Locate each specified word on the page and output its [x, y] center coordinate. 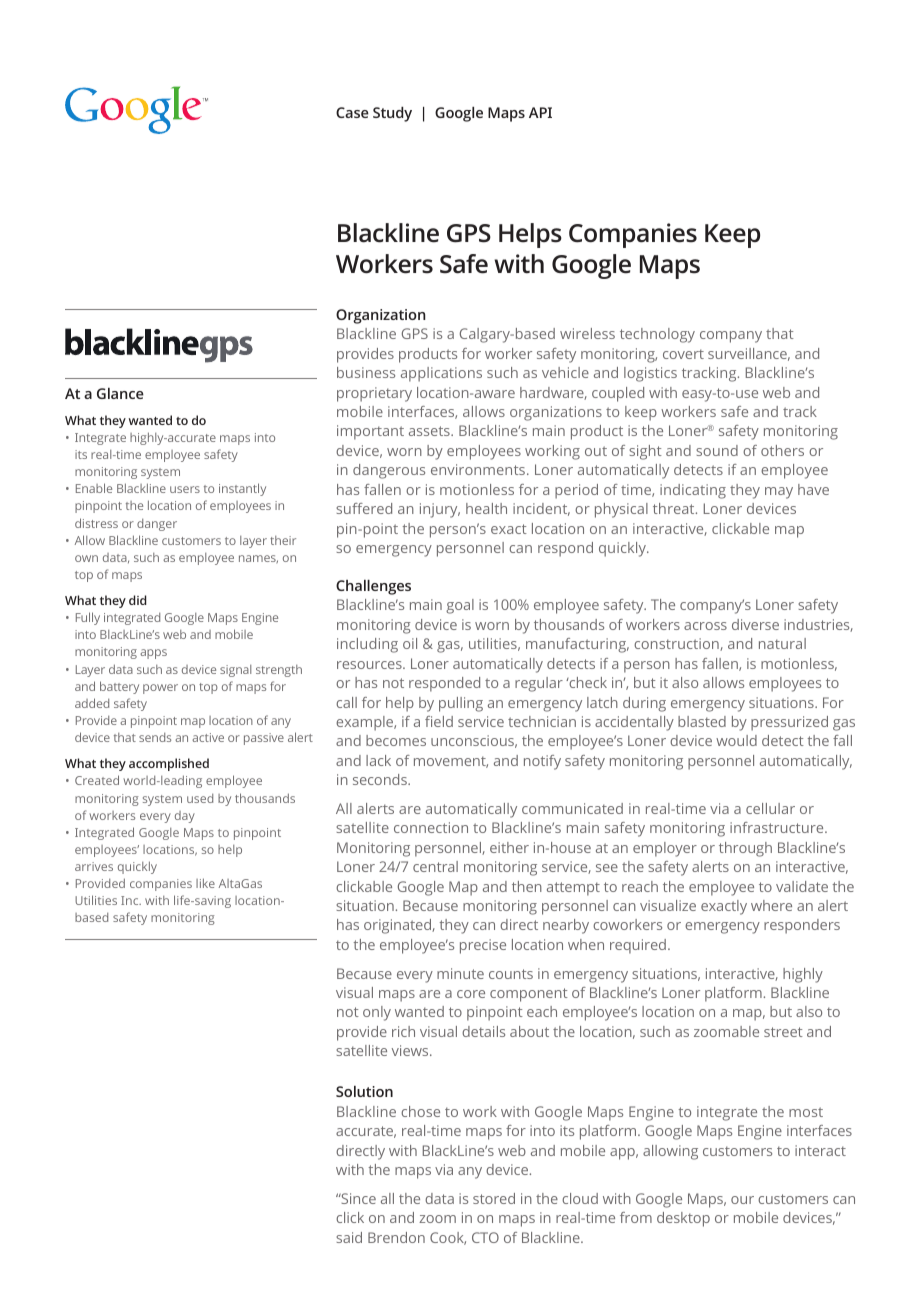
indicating [693, 491]
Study [392, 114]
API [540, 112]
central [435, 866]
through [745, 849]
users [185, 489]
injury [440, 510]
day [185, 817]
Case [352, 112]
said [349, 1237]
